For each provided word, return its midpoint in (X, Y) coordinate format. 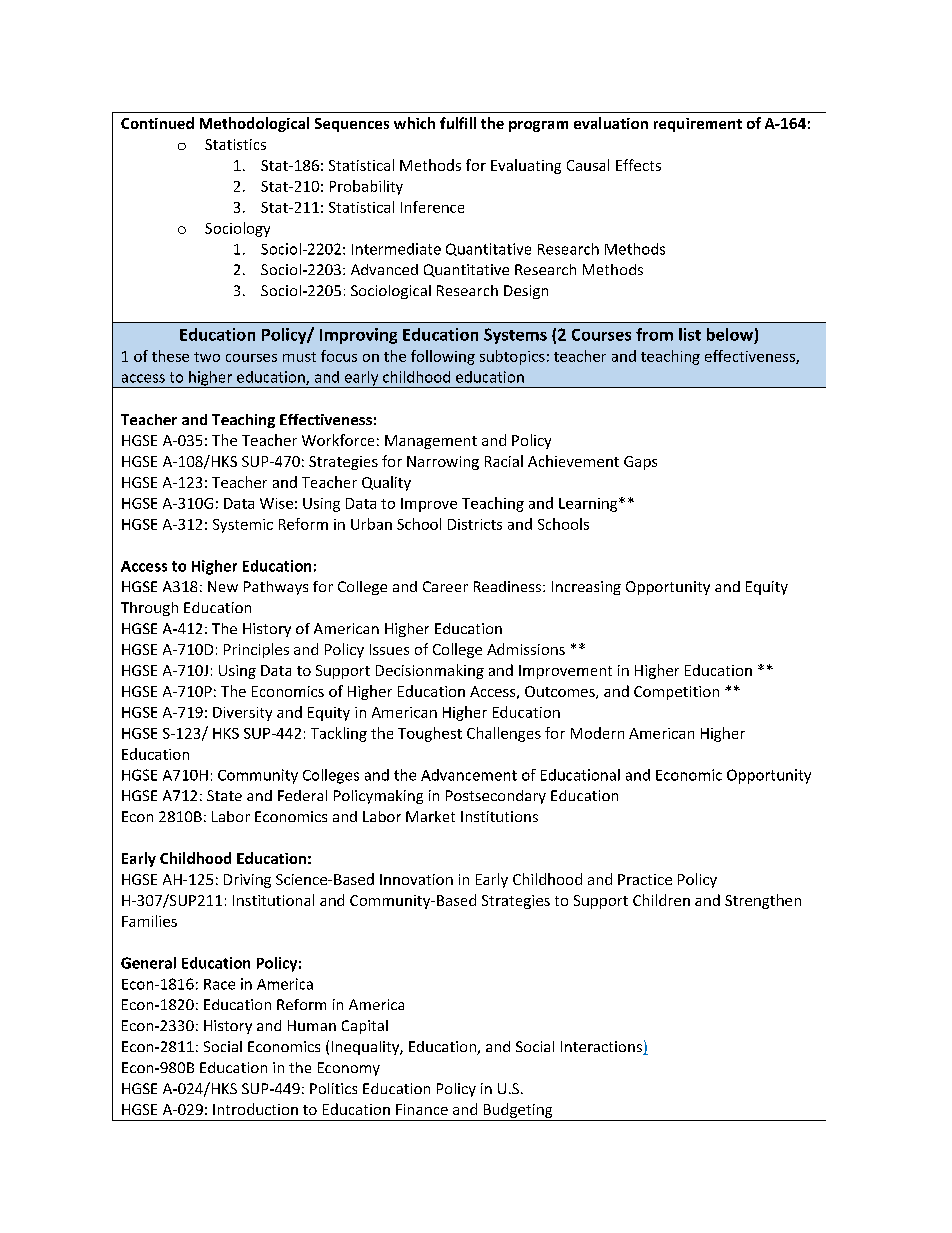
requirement (698, 125)
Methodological (254, 124)
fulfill (458, 123)
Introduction (255, 1109)
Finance (422, 1109)
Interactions (602, 1048)
